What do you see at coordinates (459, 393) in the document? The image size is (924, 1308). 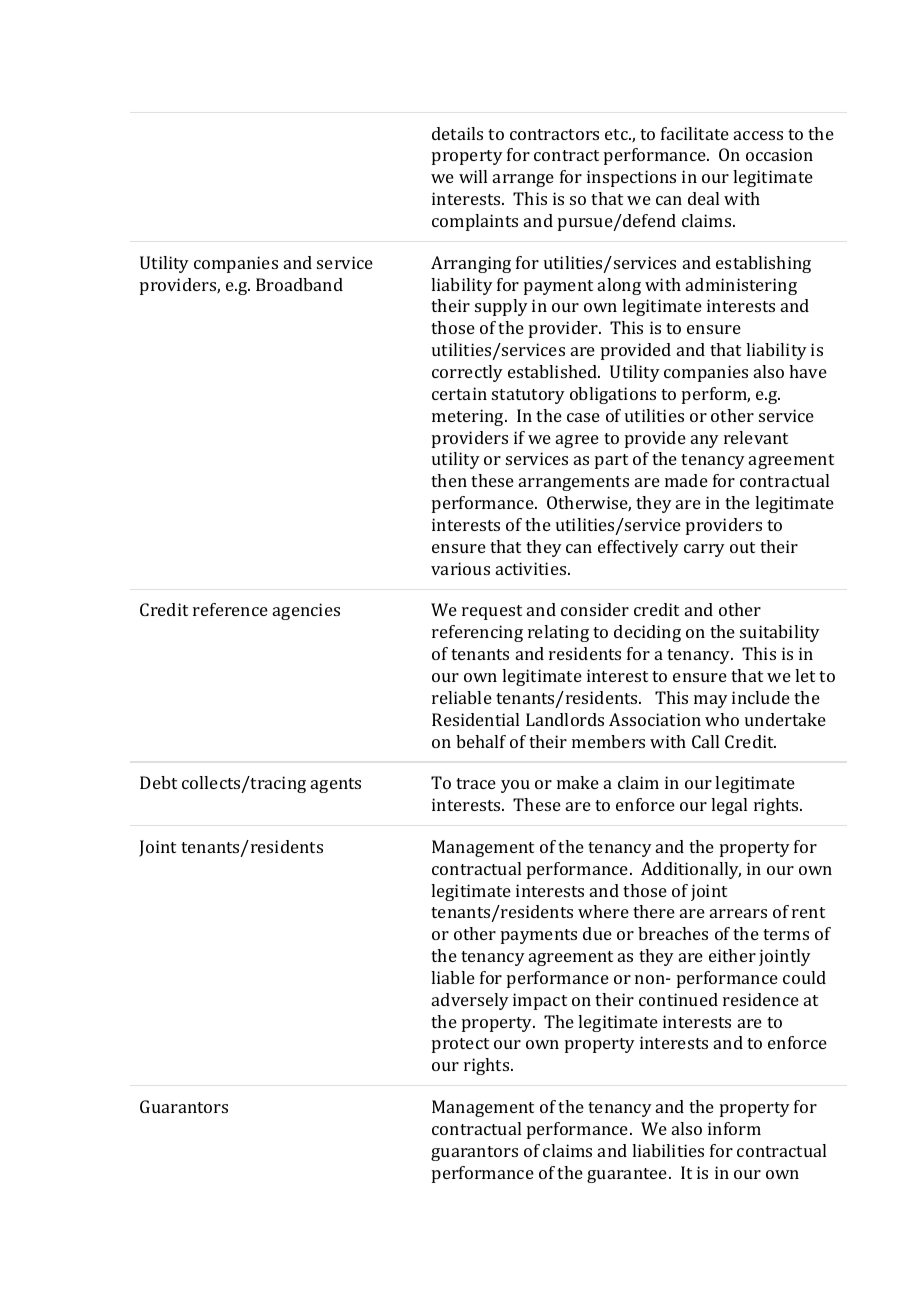 I see `certain` at bounding box center [459, 393].
